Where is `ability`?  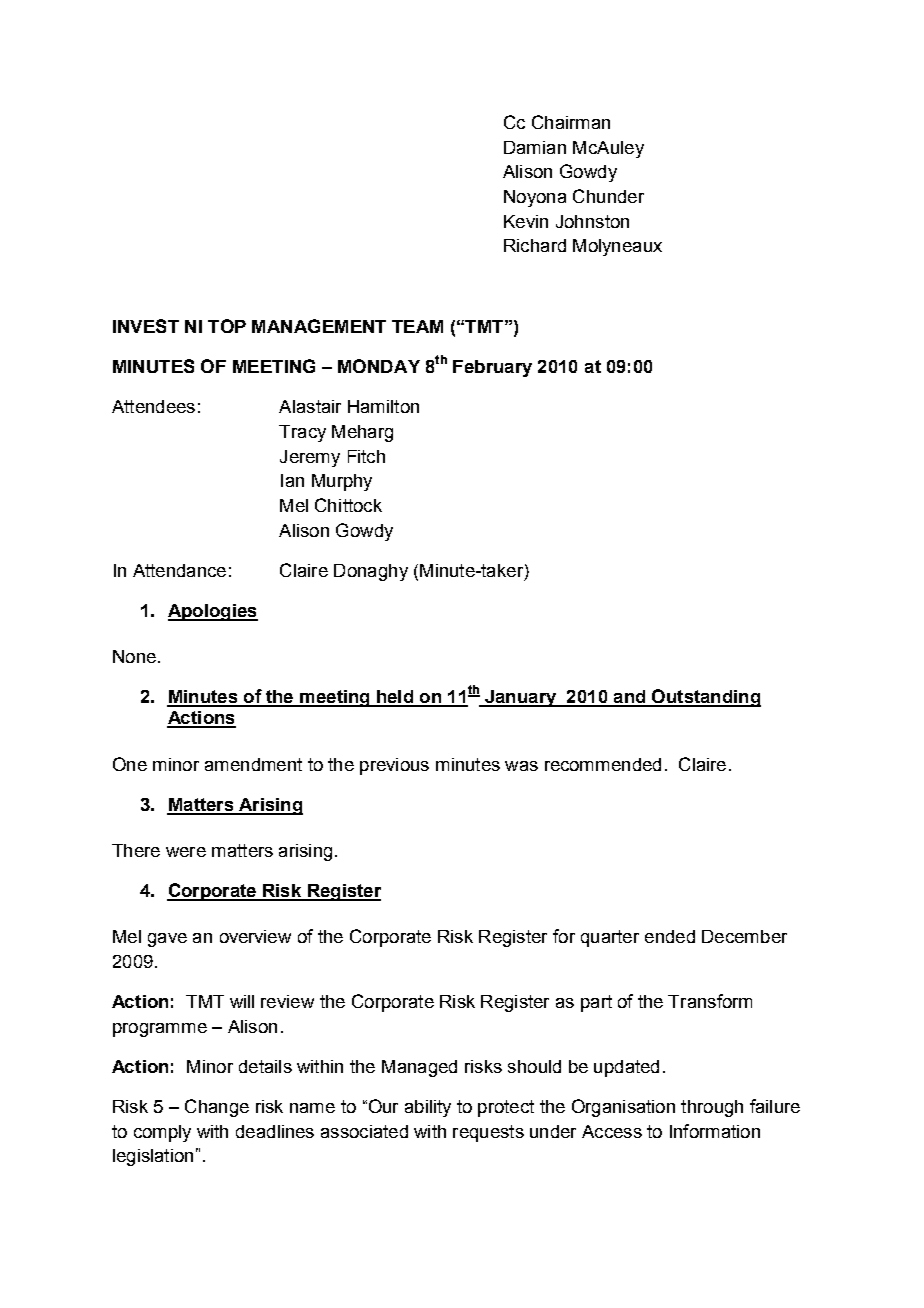 ability is located at coordinates (428, 1108).
